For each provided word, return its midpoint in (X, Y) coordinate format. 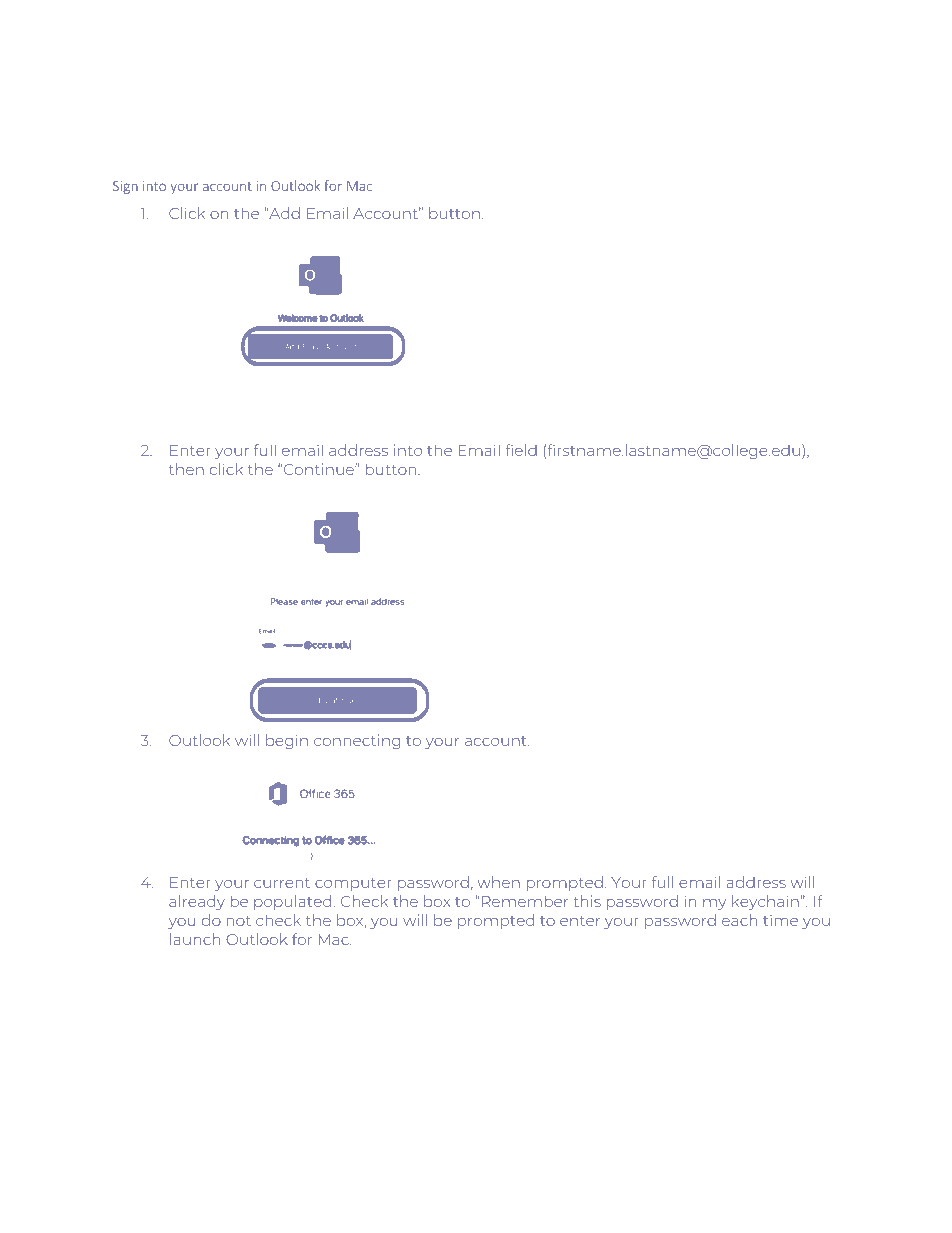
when (498, 882)
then (186, 469)
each (739, 920)
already (197, 902)
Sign (125, 187)
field (521, 450)
